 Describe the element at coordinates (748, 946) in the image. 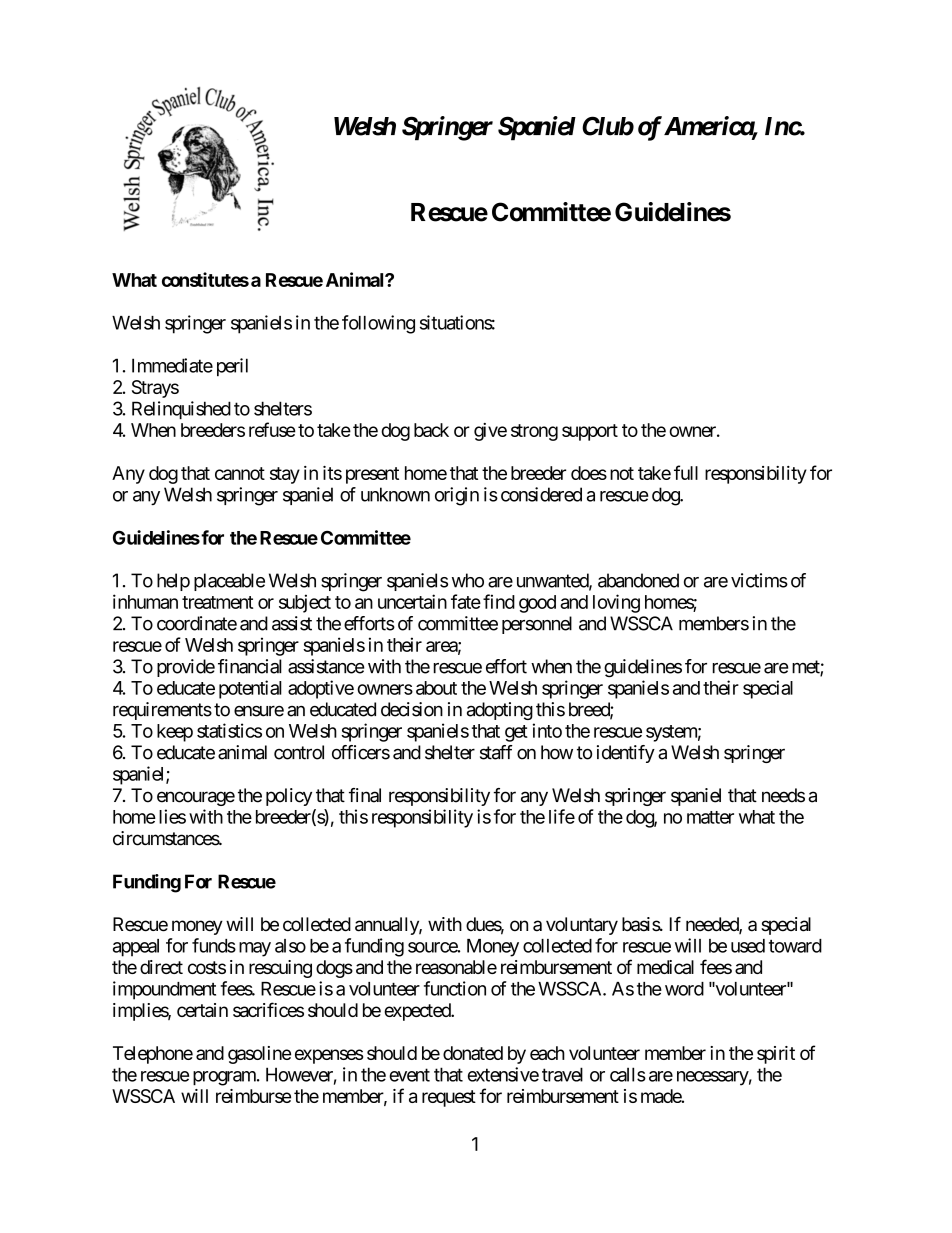

I see `used` at that location.
